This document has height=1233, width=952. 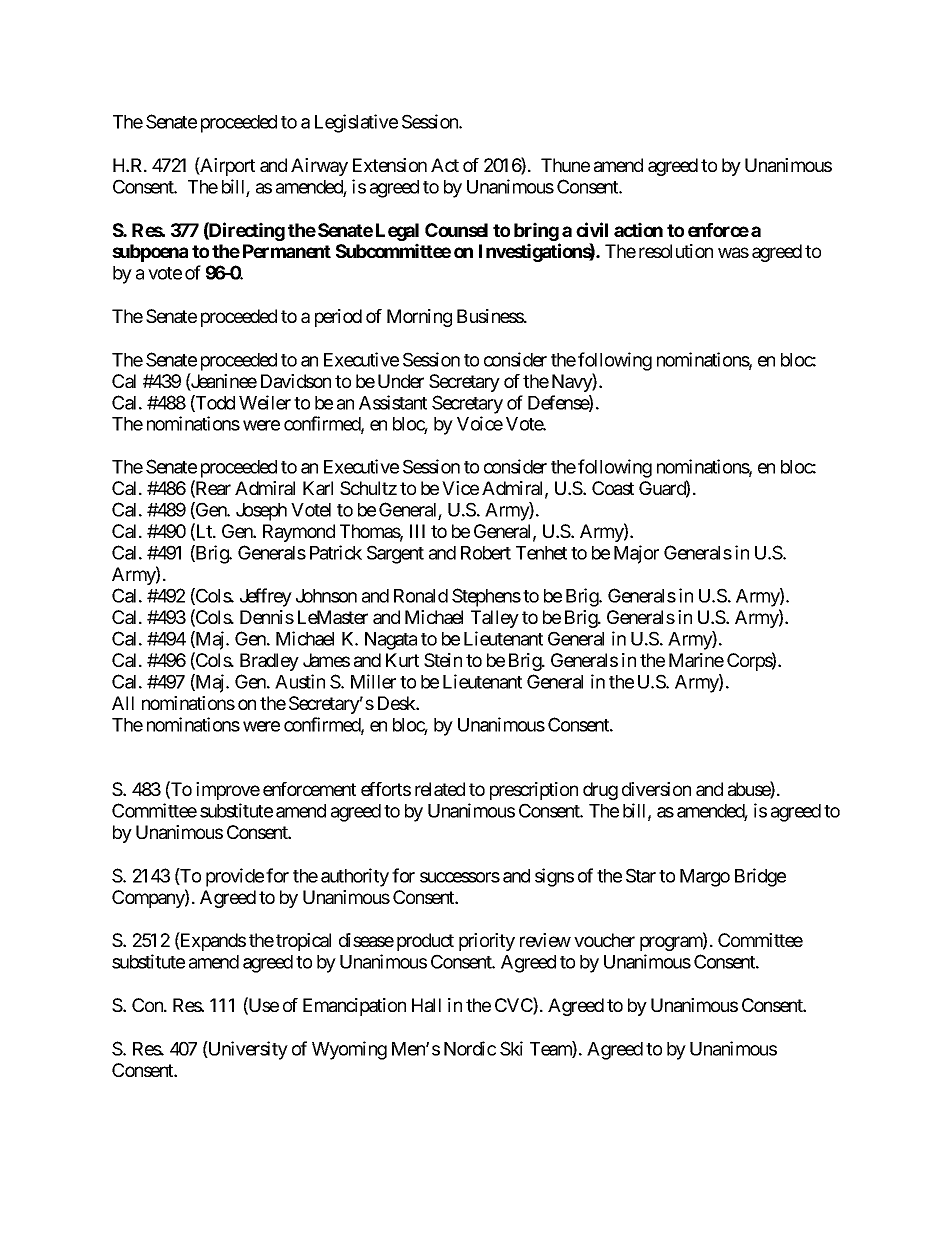 I want to click on Airway, so click(x=319, y=167).
